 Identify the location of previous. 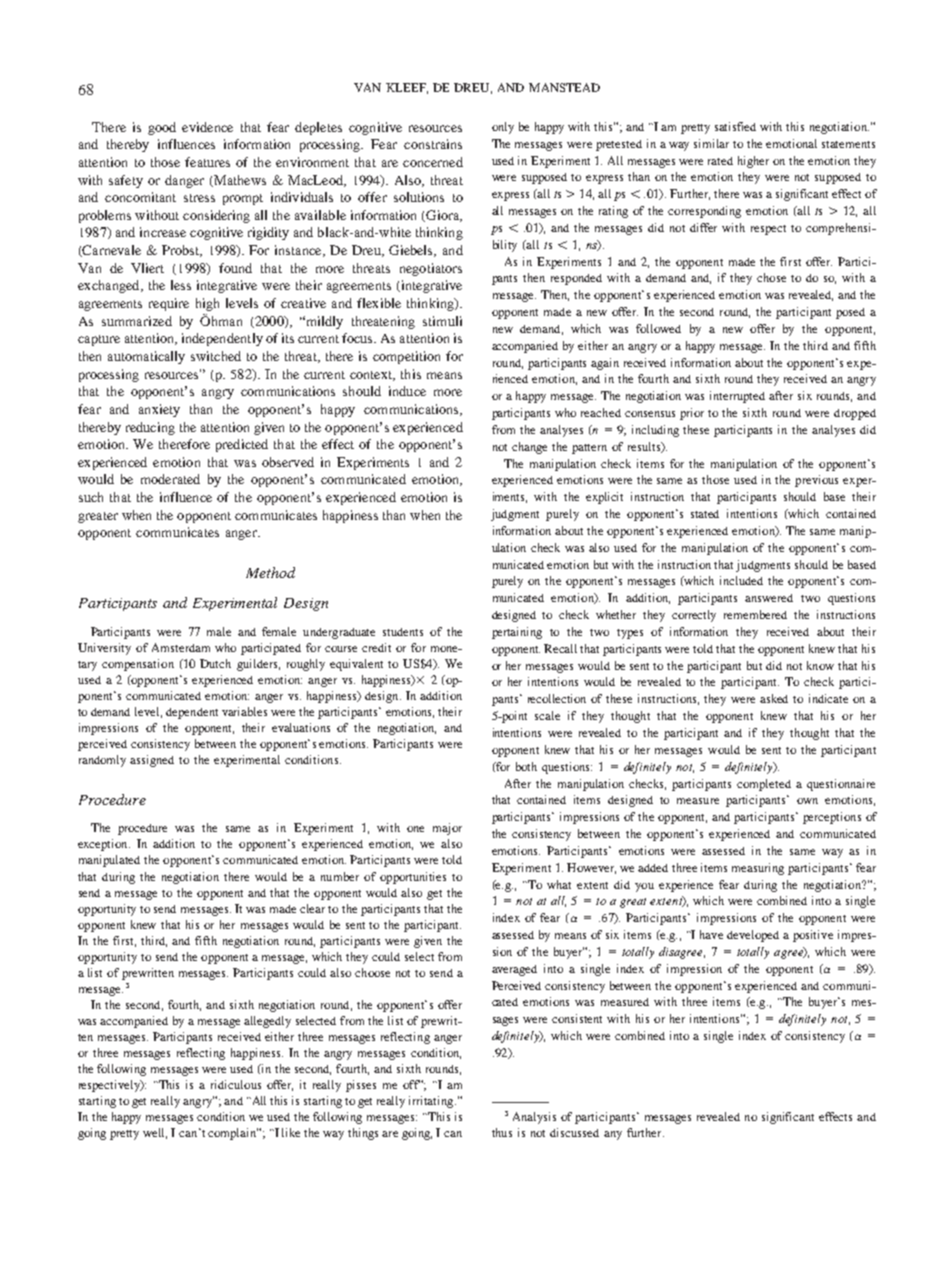
(816, 481).
